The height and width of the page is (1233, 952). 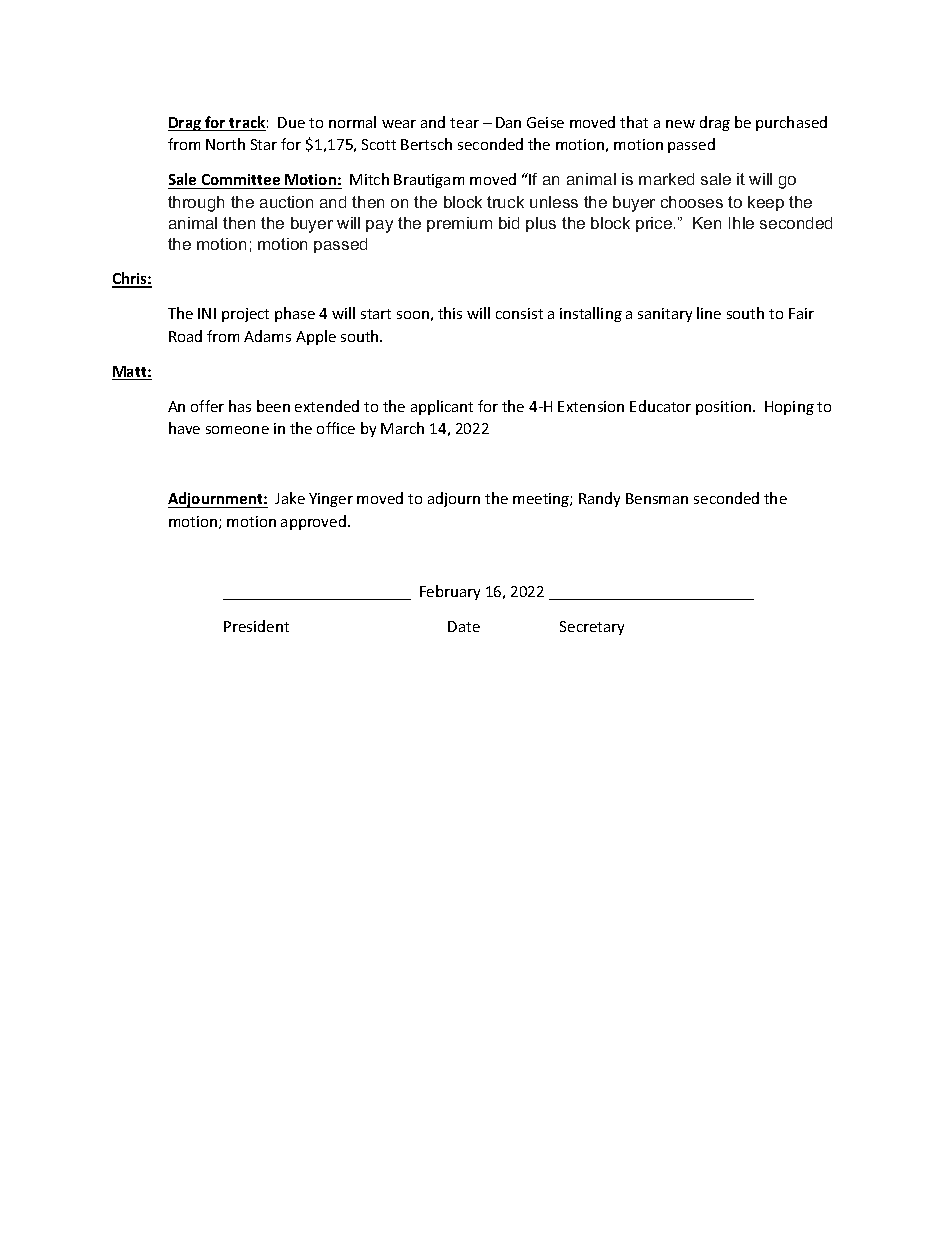 What do you see at coordinates (256, 626) in the page?
I see `President` at bounding box center [256, 626].
